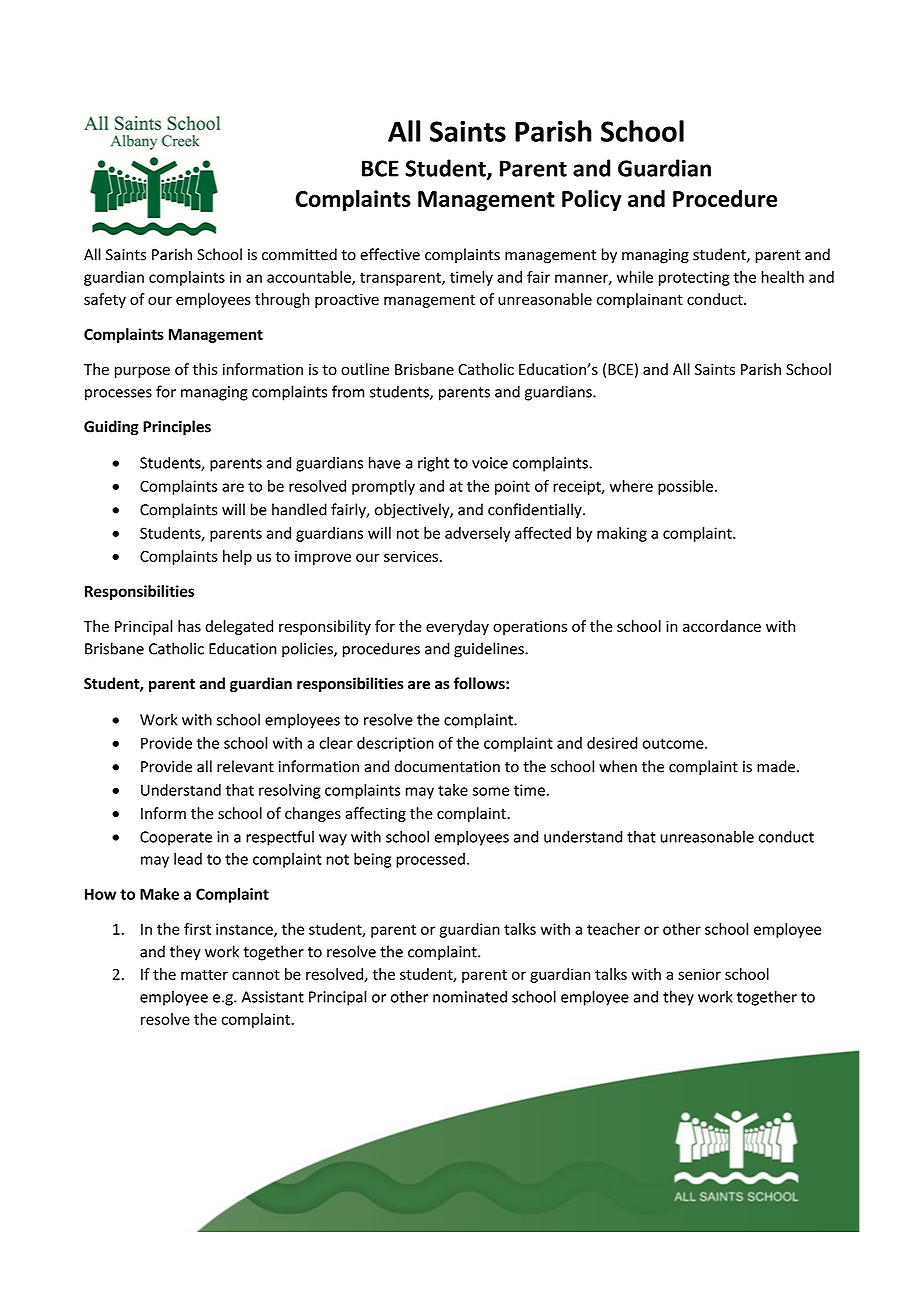 The width and height of the screenshot is (924, 1308). What do you see at coordinates (390, 254) in the screenshot?
I see `effective` at bounding box center [390, 254].
